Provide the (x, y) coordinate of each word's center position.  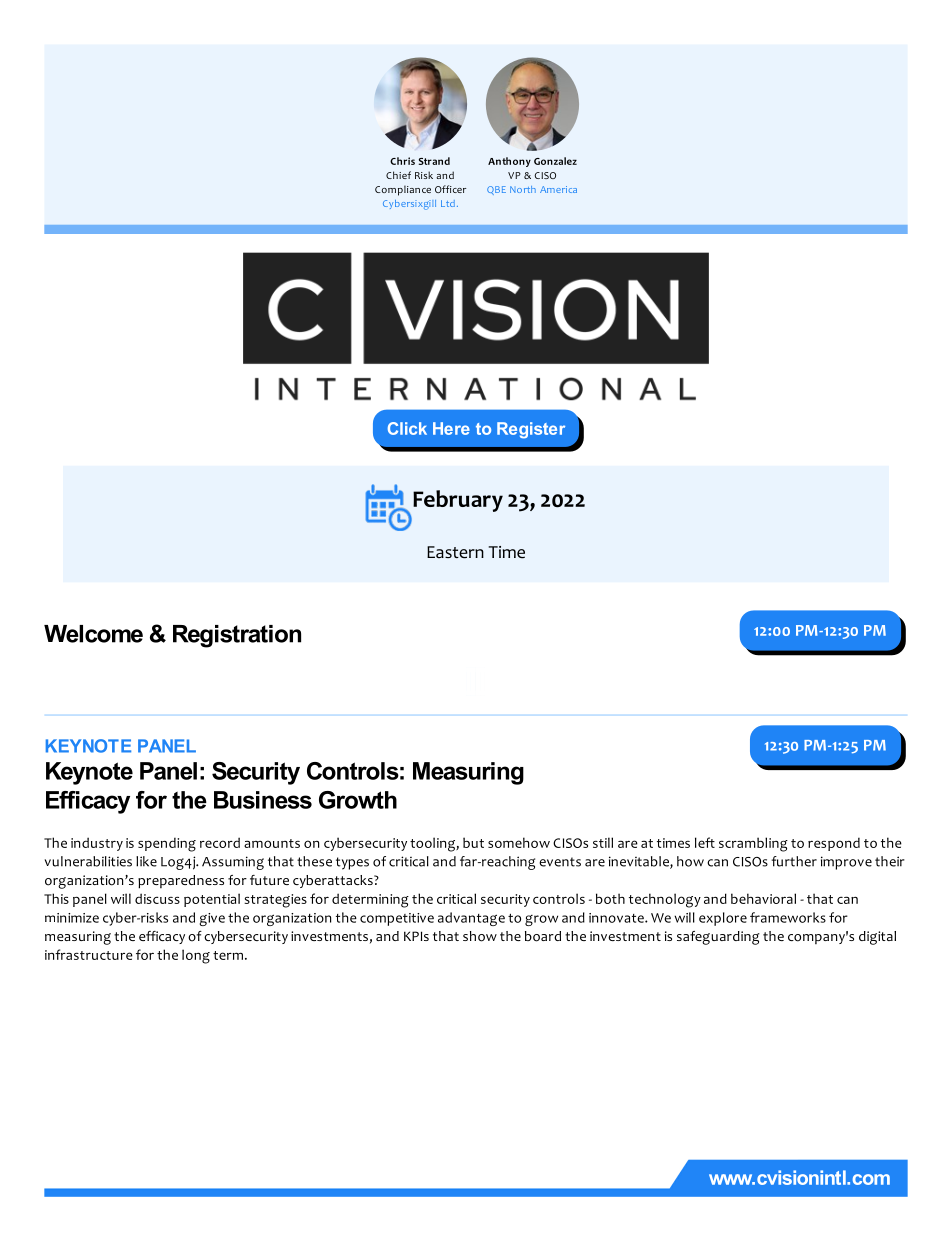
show (480, 936)
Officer (450, 189)
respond (834, 844)
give (212, 919)
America (558, 189)
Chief (398, 175)
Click (407, 428)
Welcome (93, 634)
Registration (237, 636)
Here (451, 428)
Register (531, 430)
